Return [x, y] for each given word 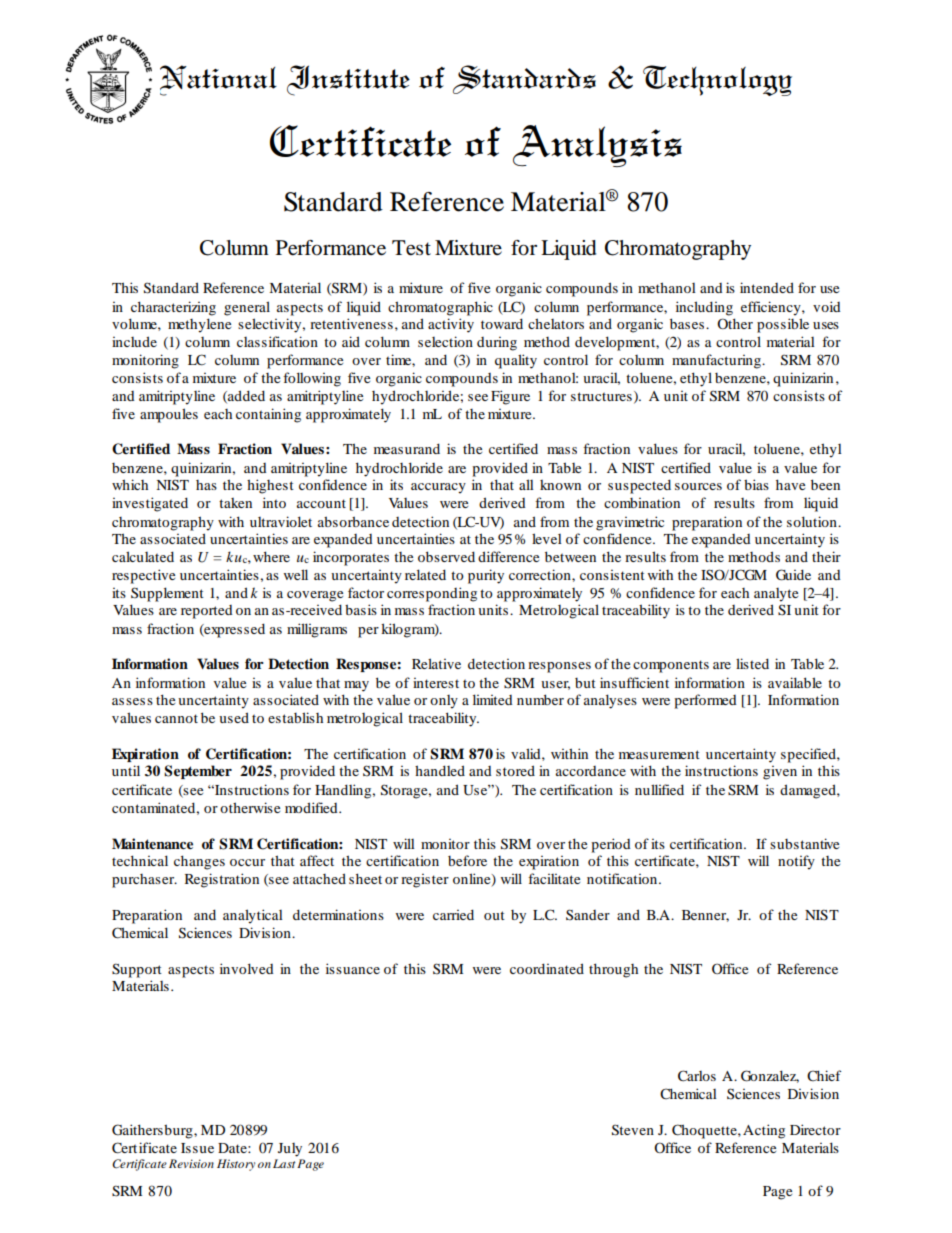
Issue [197, 1148]
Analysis [597, 146]
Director [815, 1129]
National [218, 80]
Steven [633, 1130]
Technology [717, 80]
